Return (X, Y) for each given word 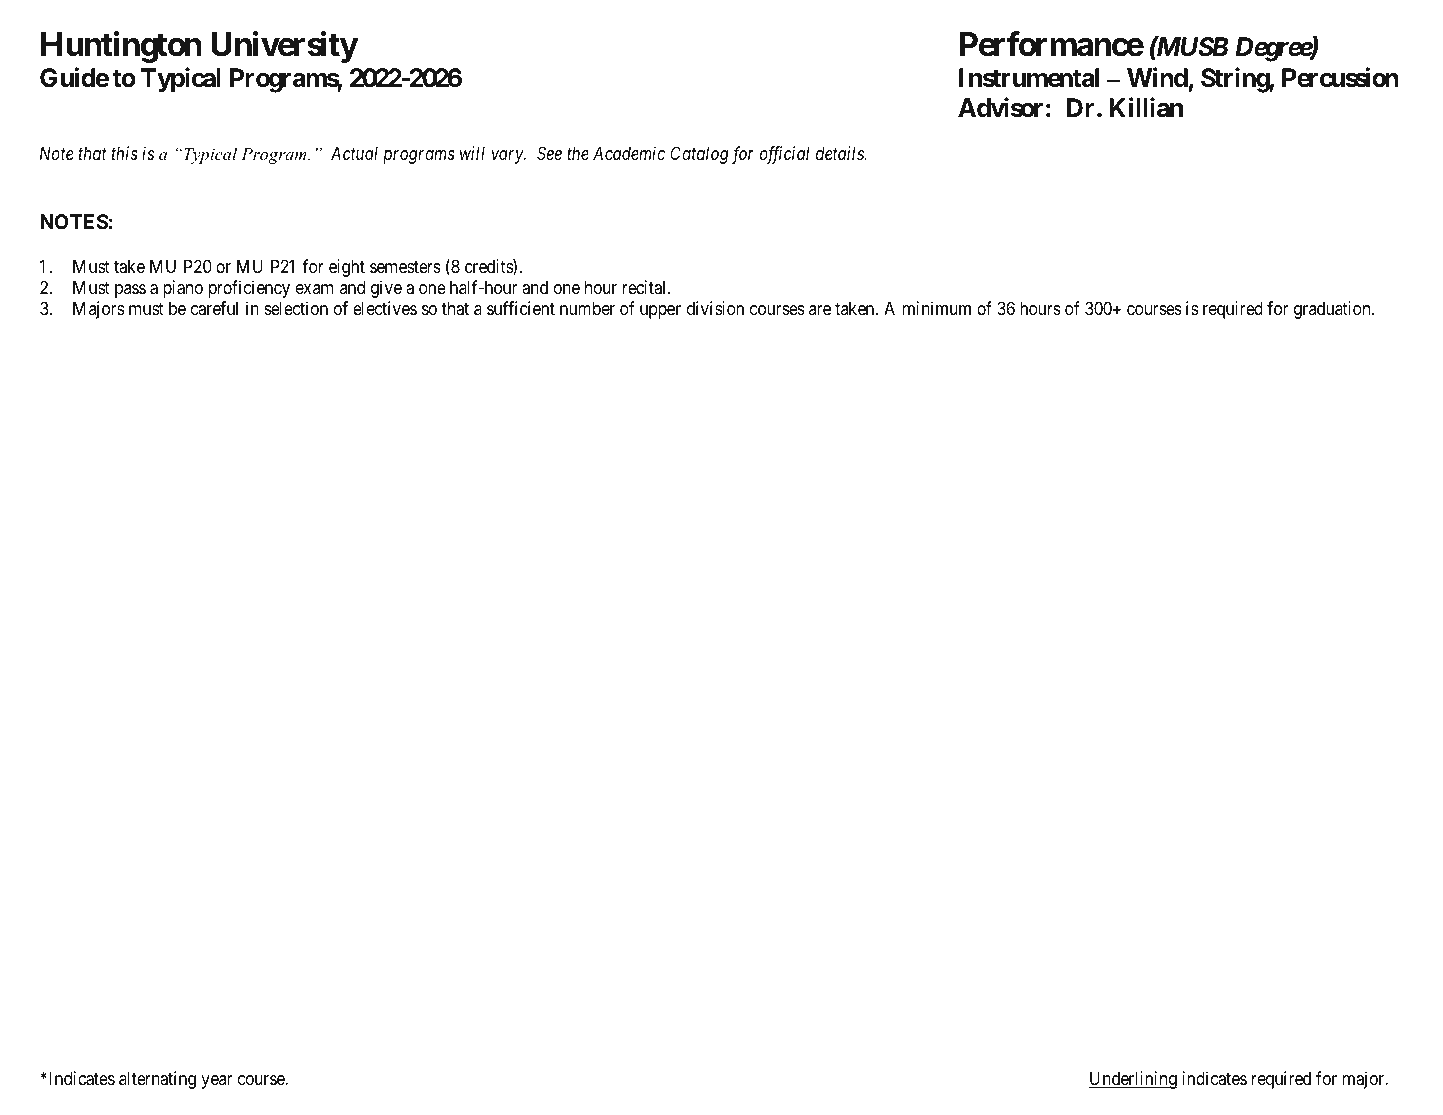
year (217, 1082)
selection (296, 308)
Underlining (1133, 1080)
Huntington (121, 47)
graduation (1333, 310)
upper (660, 312)
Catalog (700, 155)
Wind (1157, 77)
